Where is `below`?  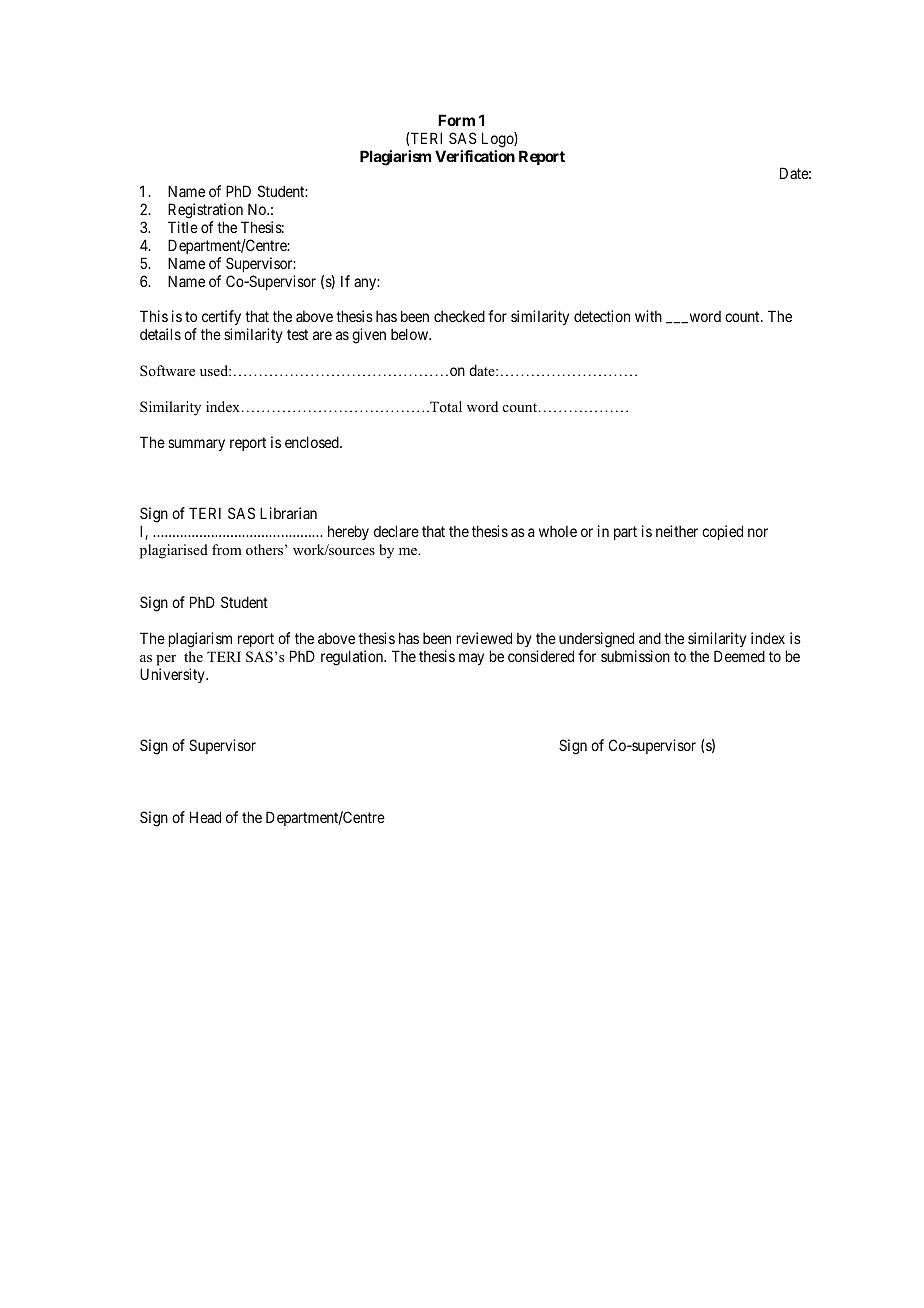 below is located at coordinates (411, 334).
